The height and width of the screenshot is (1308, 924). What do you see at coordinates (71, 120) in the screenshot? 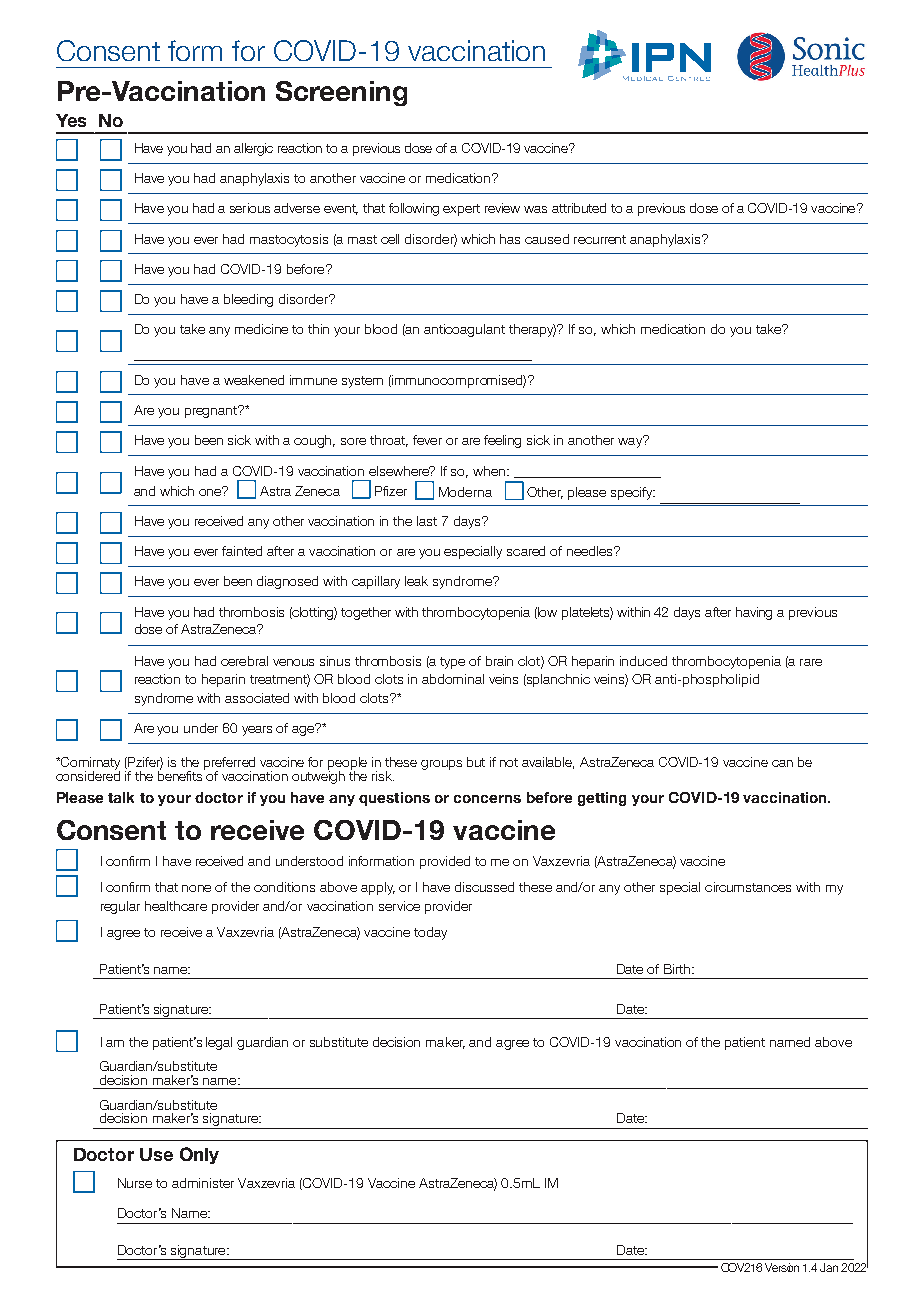
I see `Yes` at bounding box center [71, 120].
